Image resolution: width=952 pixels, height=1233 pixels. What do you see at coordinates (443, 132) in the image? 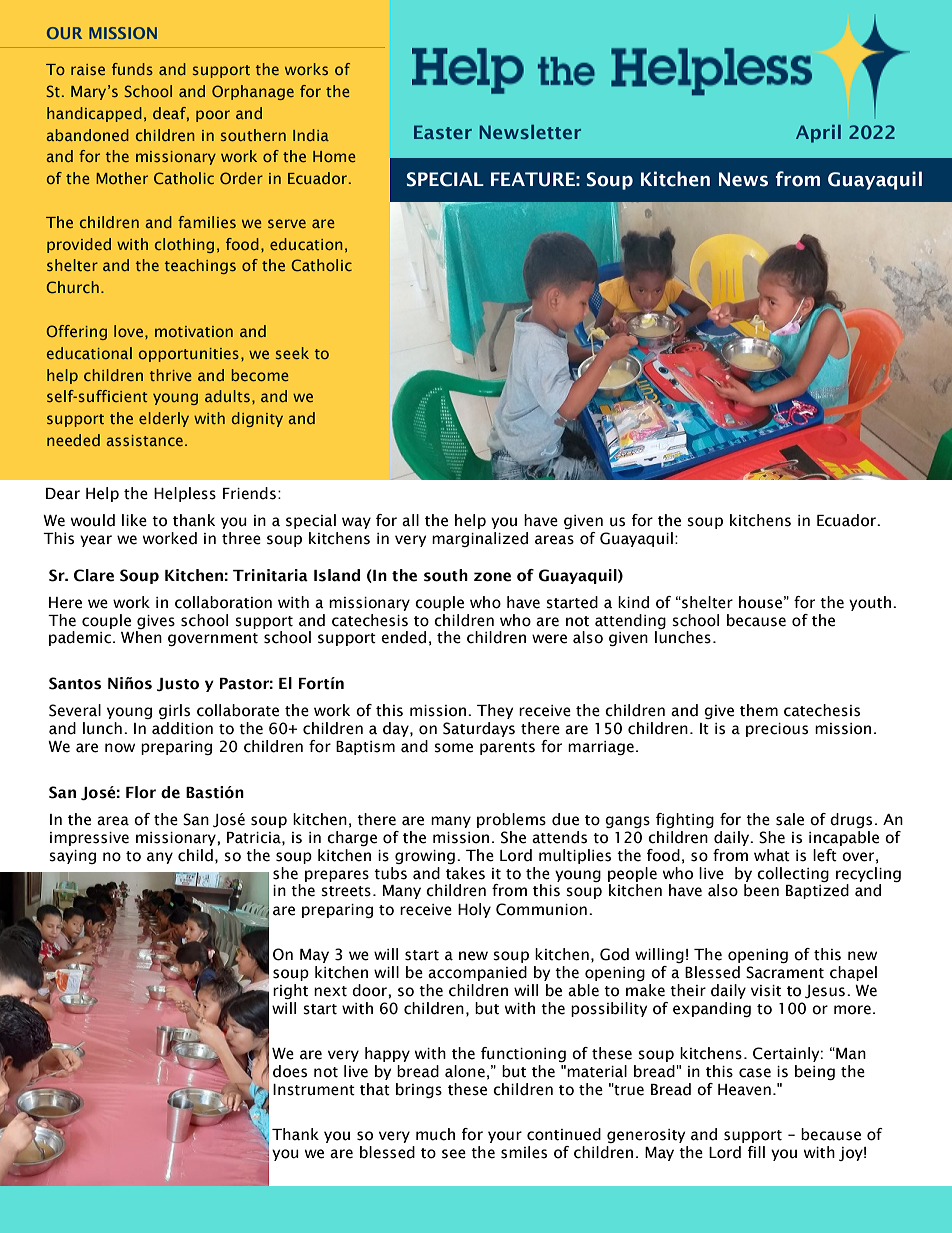
I see `Easter` at bounding box center [443, 132].
